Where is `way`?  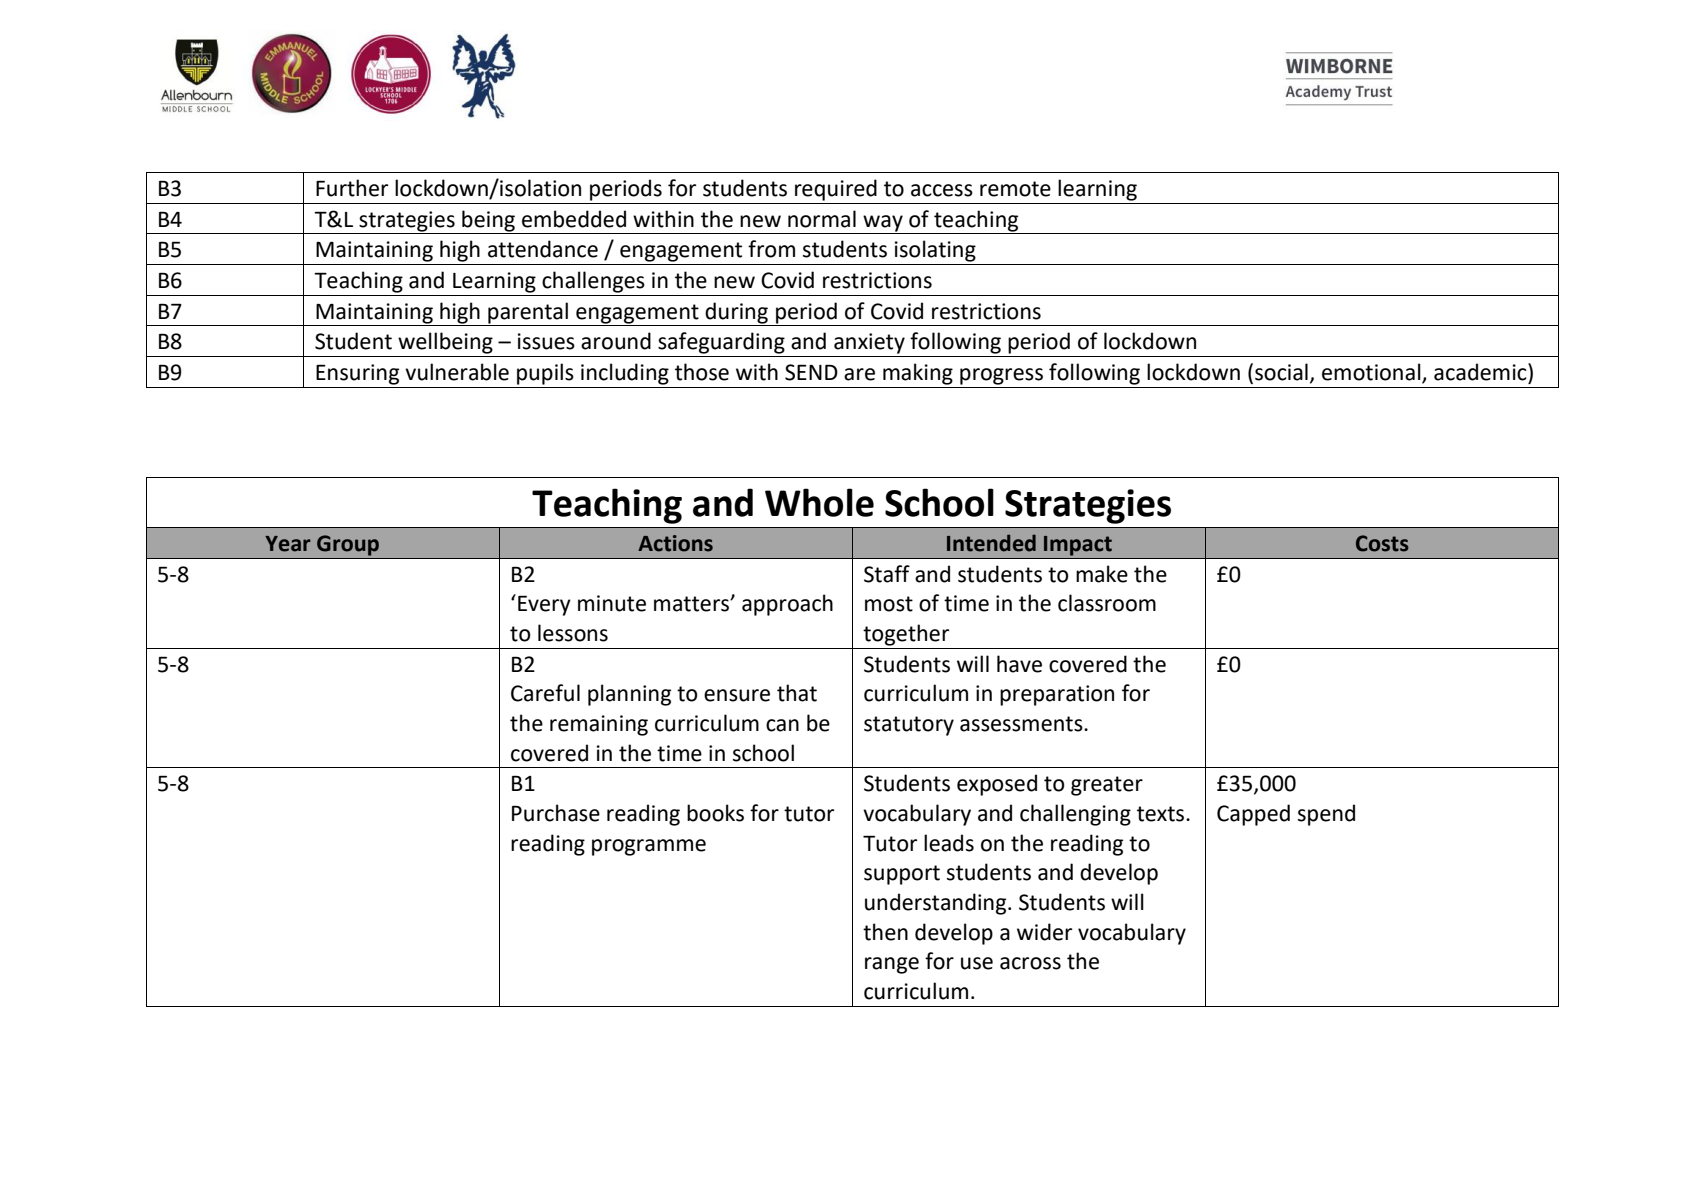
way is located at coordinates (883, 224).
